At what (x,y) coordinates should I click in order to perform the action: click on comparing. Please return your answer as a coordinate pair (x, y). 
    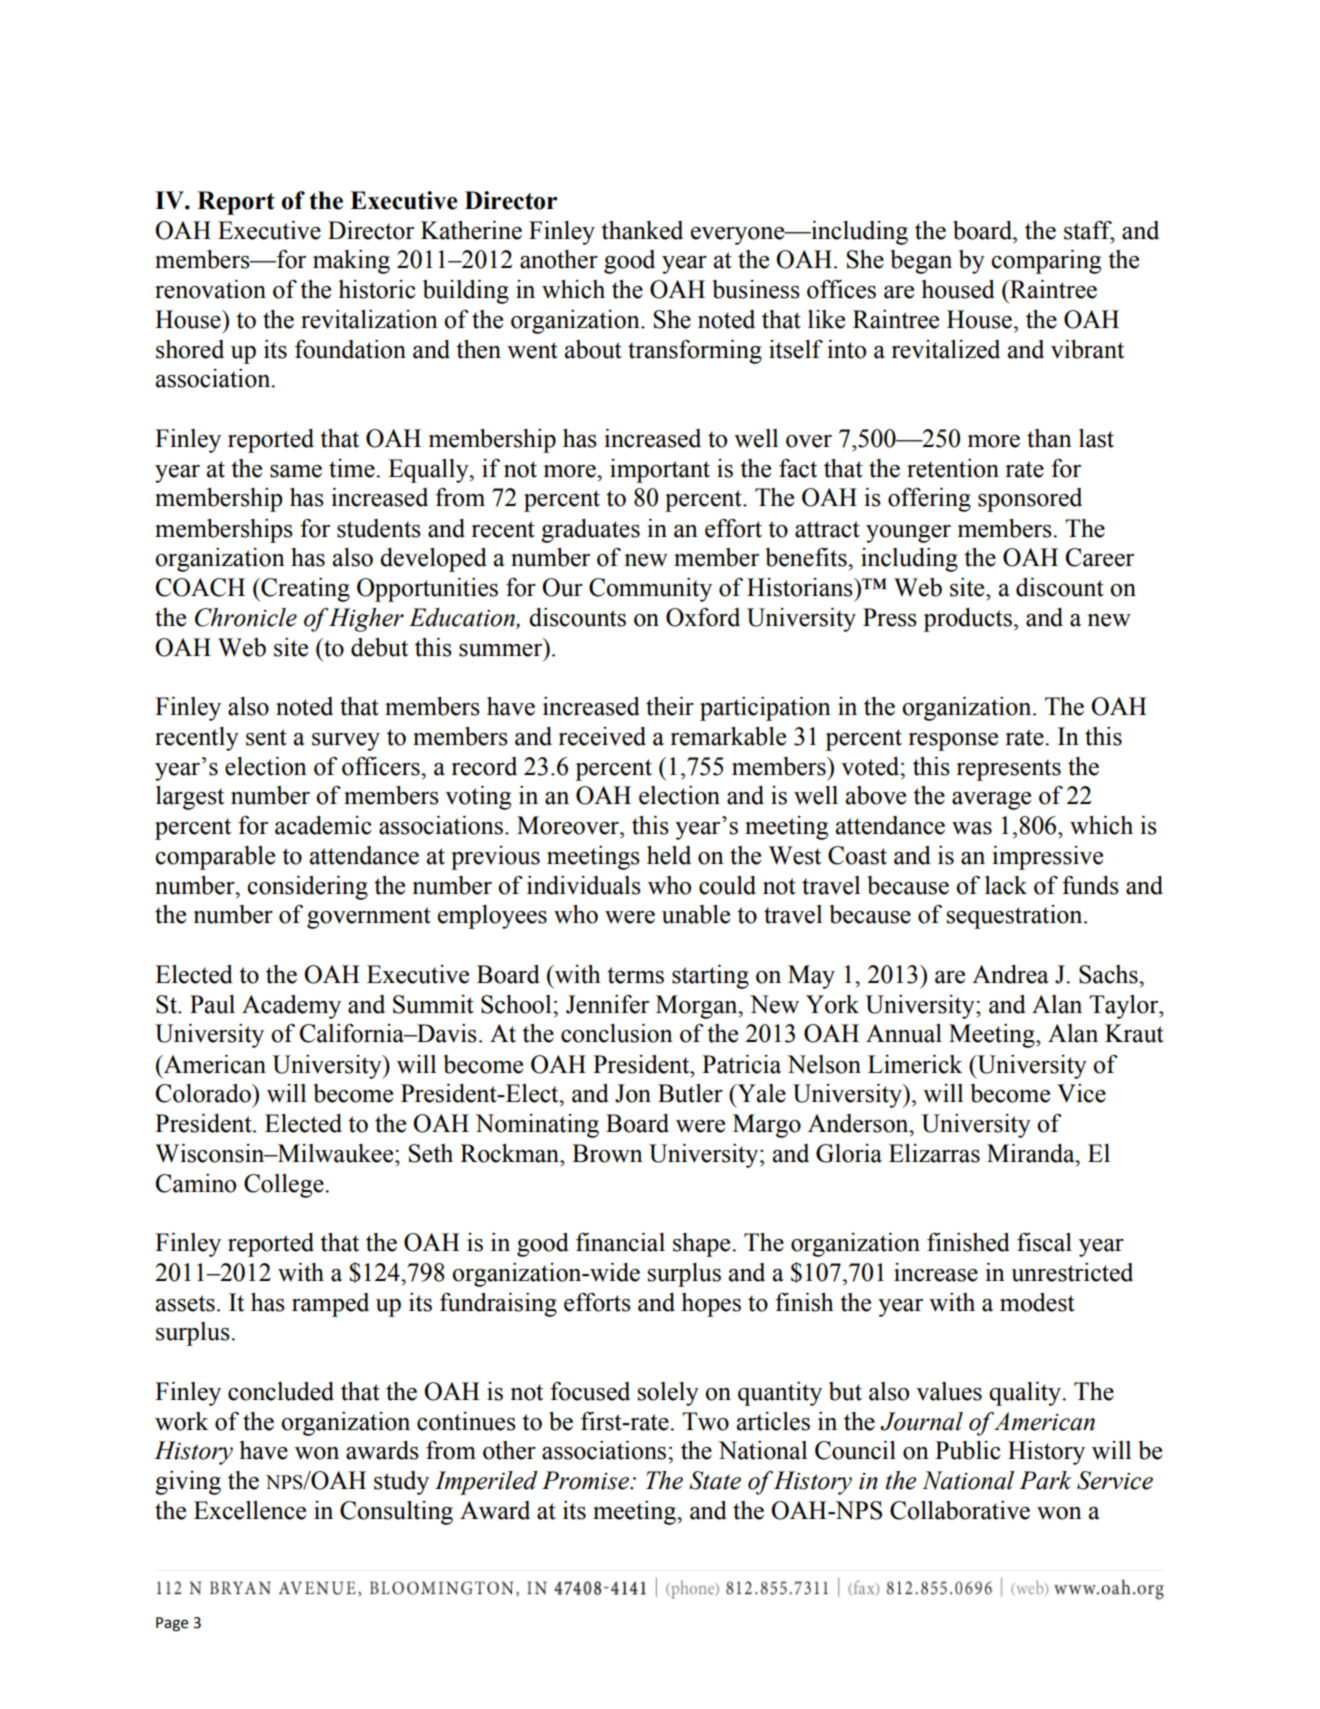
    Looking at the image, I should click on (1046, 262).
